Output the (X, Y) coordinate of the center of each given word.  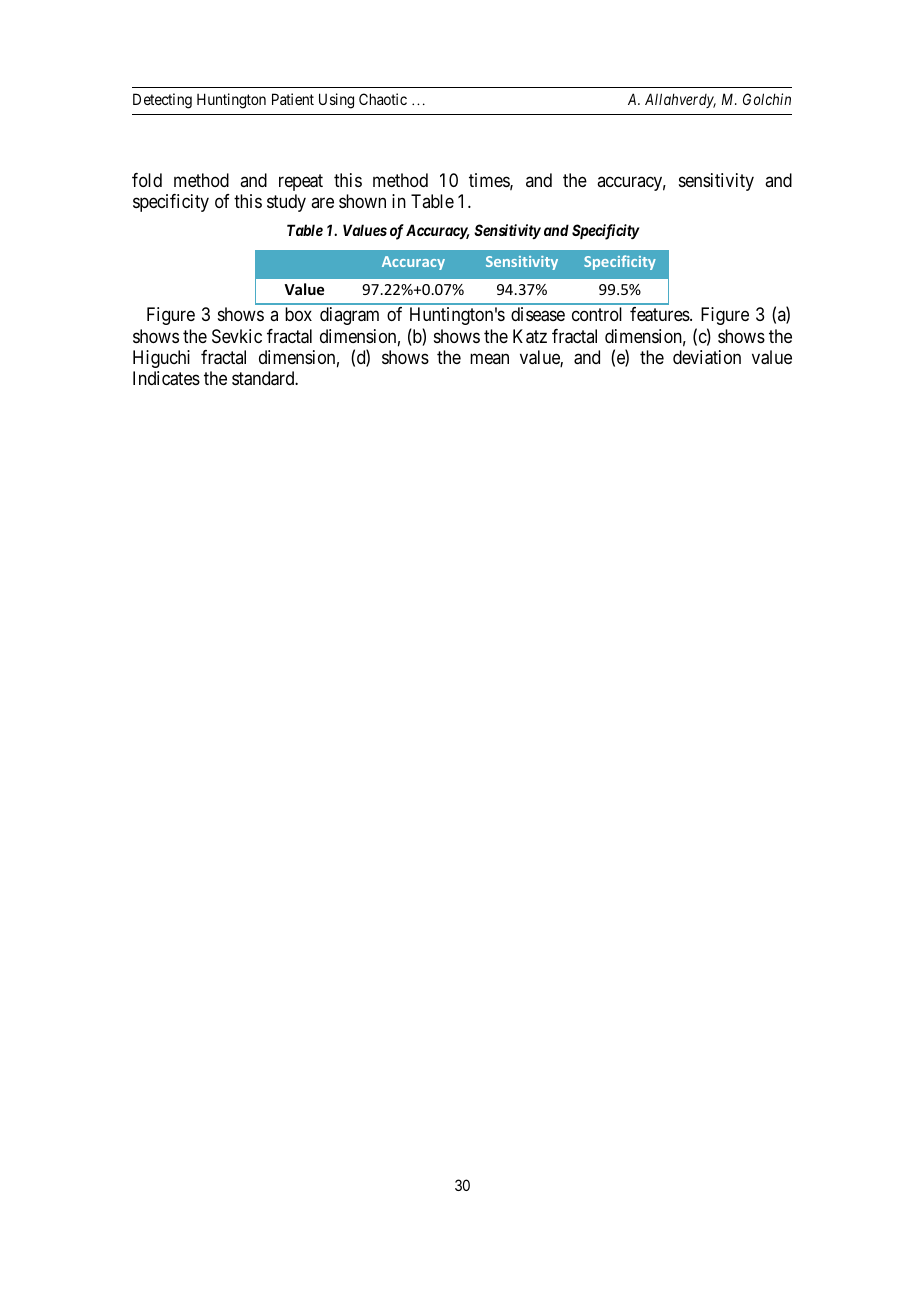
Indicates (166, 378)
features (660, 314)
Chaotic (383, 99)
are (322, 202)
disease (538, 314)
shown (362, 201)
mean (489, 358)
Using (336, 101)
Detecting (162, 101)
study (286, 203)
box (298, 314)
